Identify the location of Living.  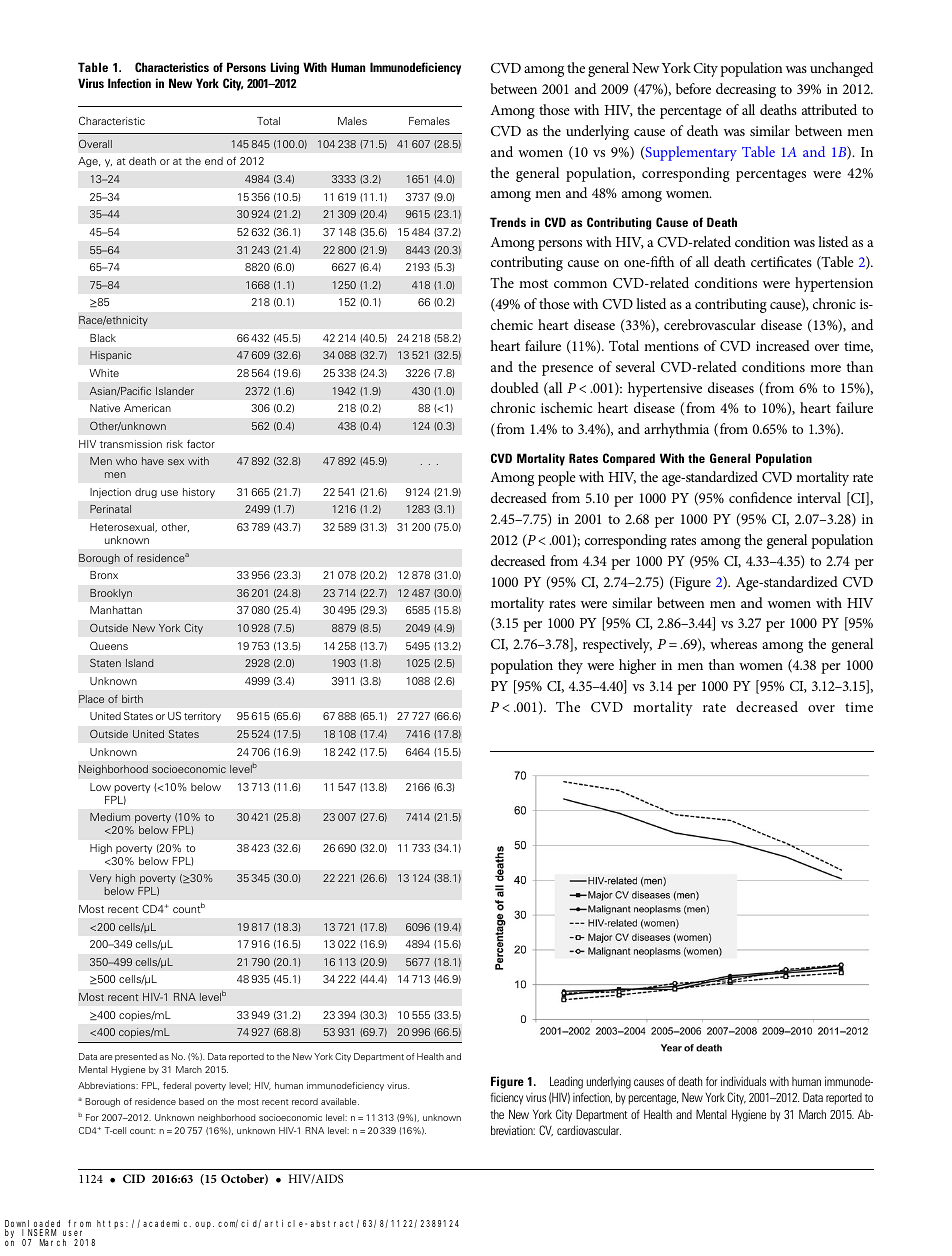
(285, 68).
